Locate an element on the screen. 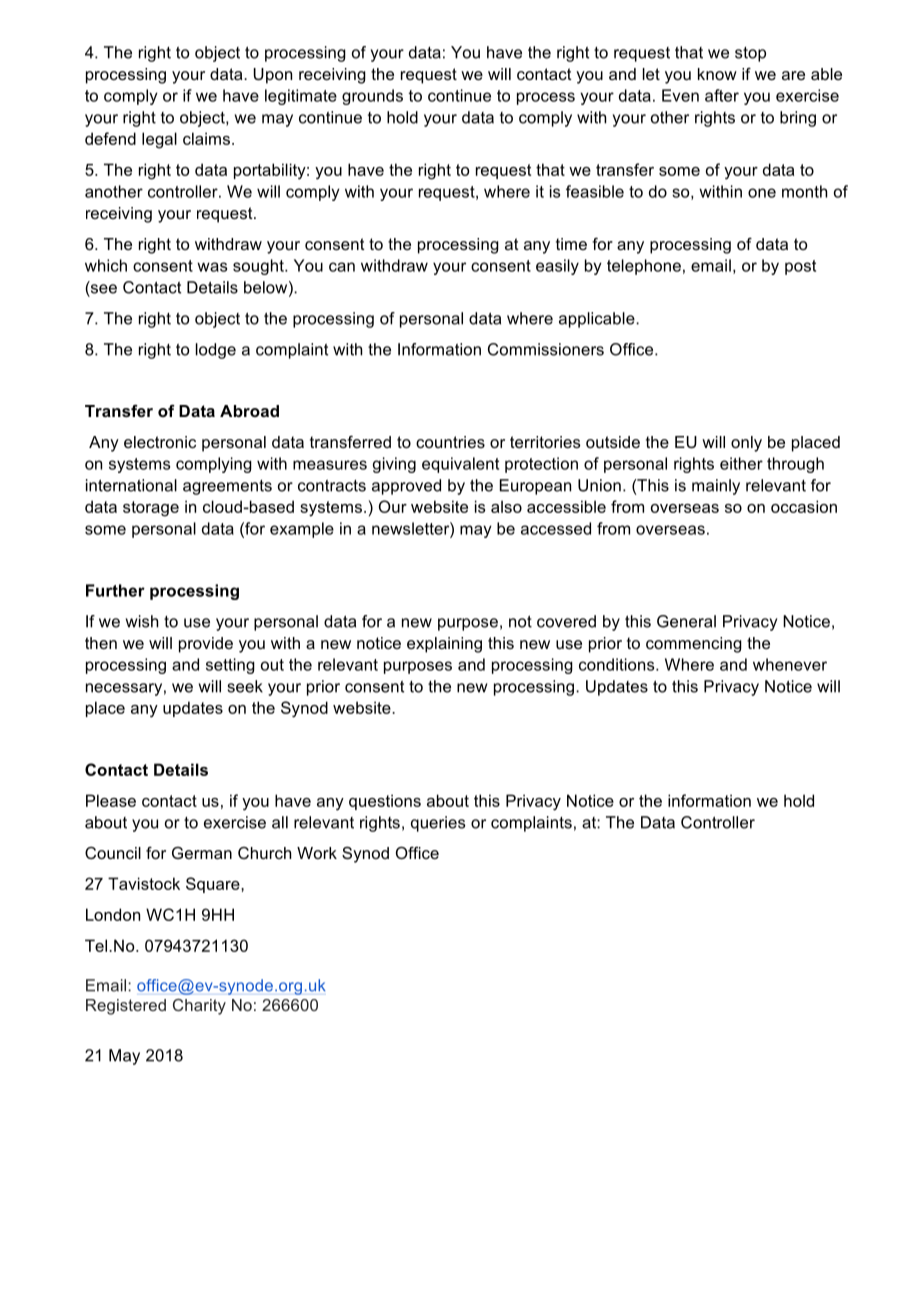 This screenshot has height=1308, width=924. storage is located at coordinates (151, 509).
